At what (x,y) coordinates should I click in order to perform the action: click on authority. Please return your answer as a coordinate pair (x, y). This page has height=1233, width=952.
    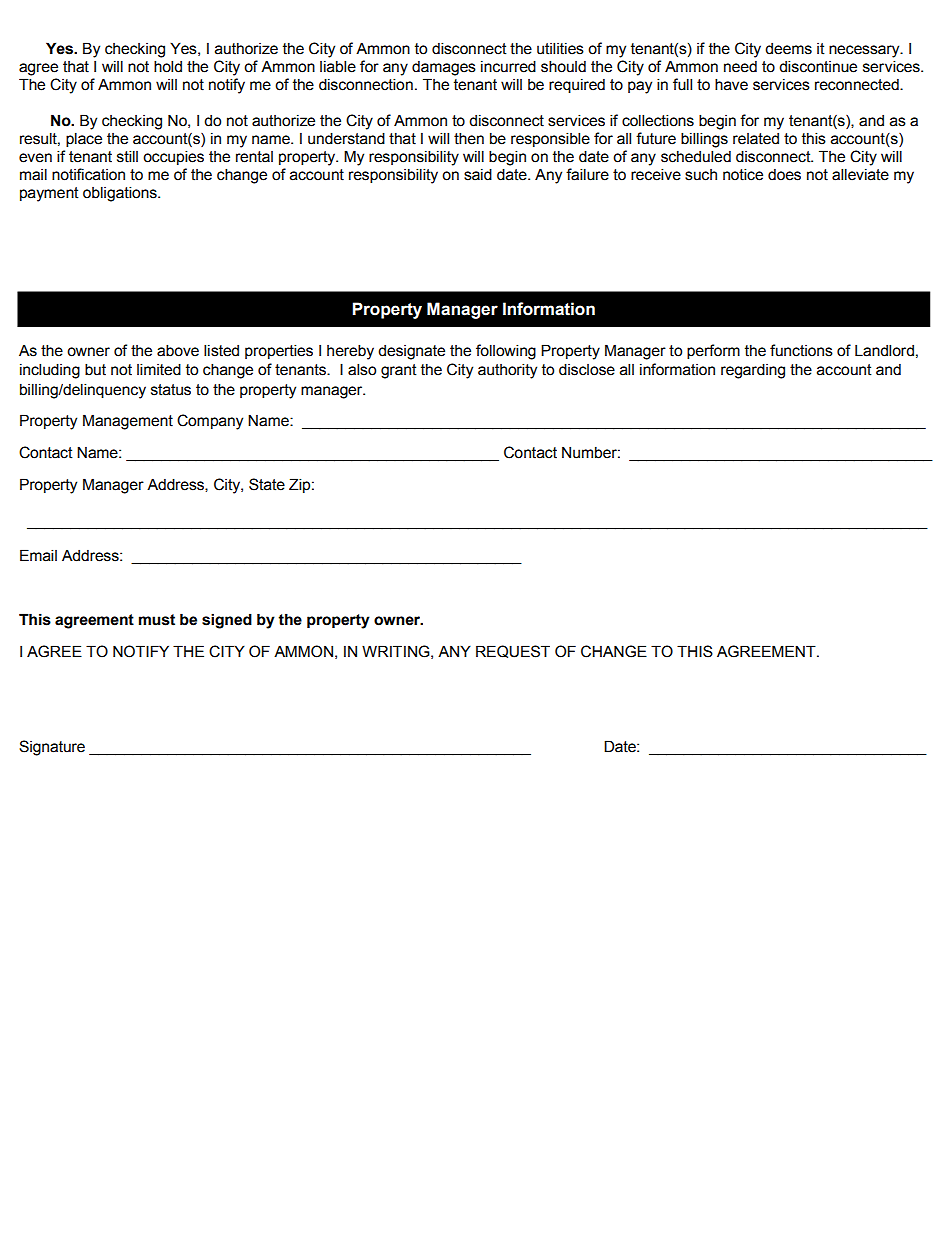
    Looking at the image, I should click on (507, 371).
